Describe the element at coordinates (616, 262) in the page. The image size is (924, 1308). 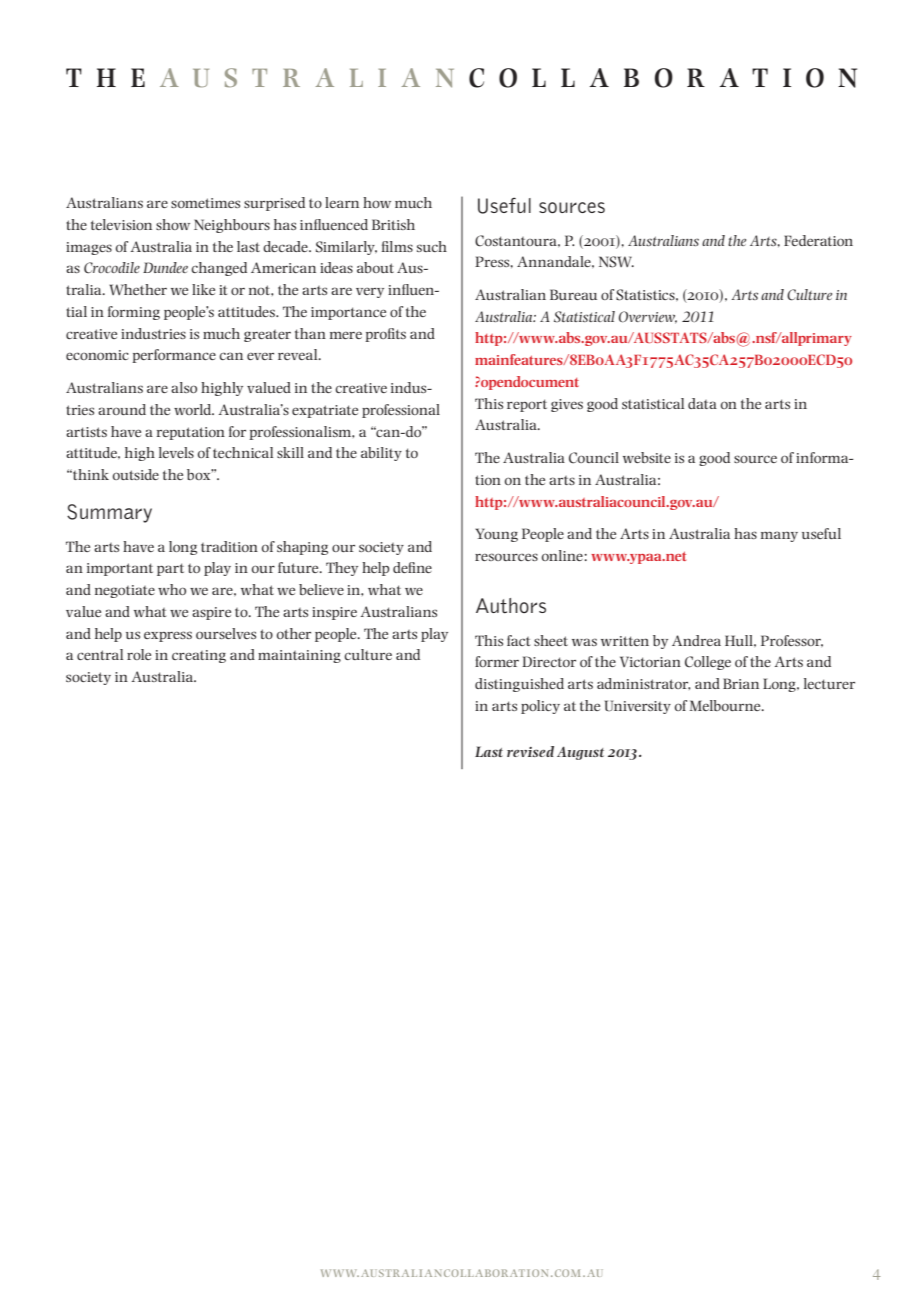
I see `NSW` at that location.
